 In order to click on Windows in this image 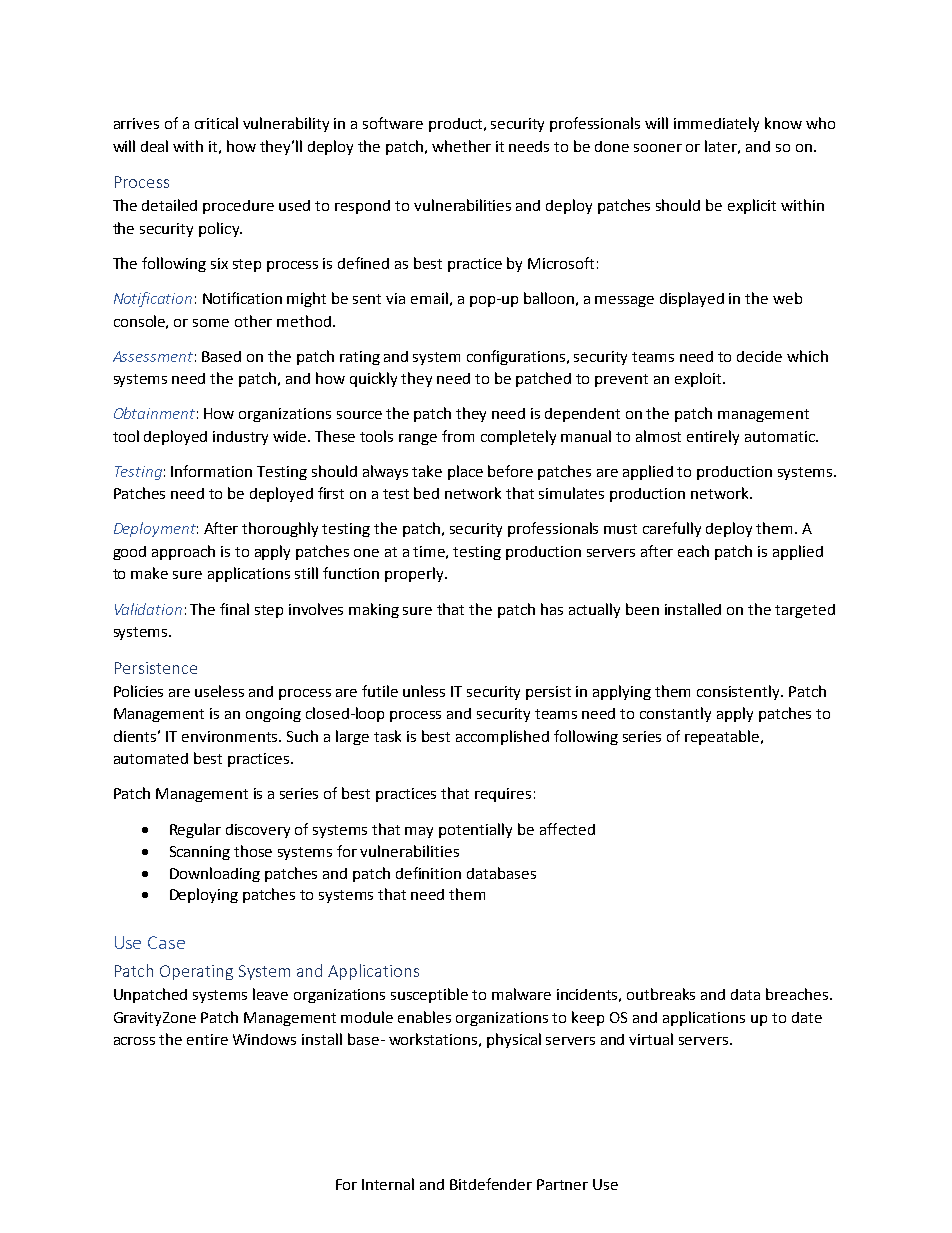, I will do `click(264, 1039)`.
